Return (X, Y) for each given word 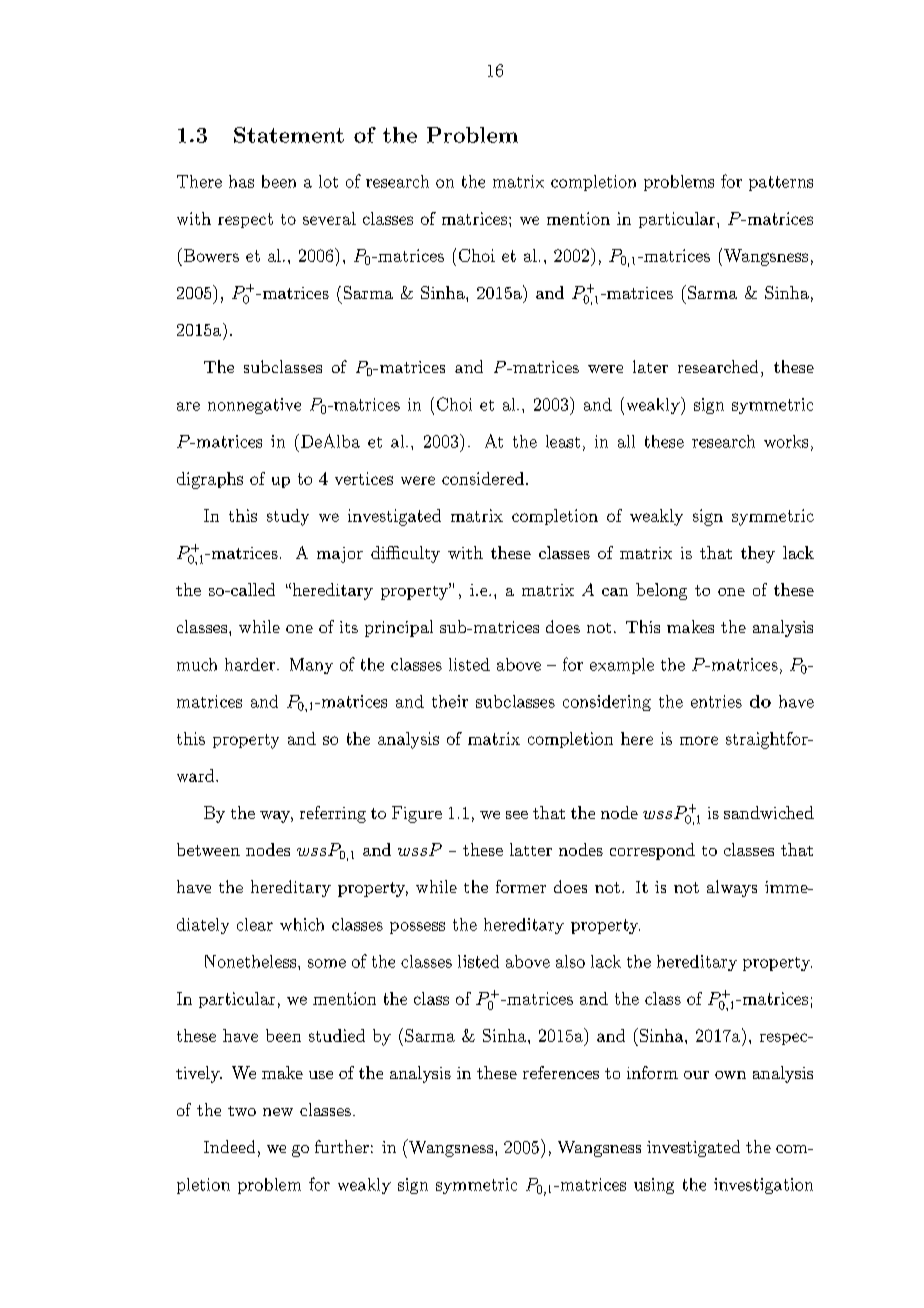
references (561, 1072)
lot (328, 181)
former (521, 886)
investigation (763, 1186)
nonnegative (254, 406)
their (450, 701)
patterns (781, 183)
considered (483, 478)
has (241, 181)
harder (250, 664)
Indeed (229, 1146)
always (732, 888)
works (786, 441)
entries (716, 701)
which (302, 924)
